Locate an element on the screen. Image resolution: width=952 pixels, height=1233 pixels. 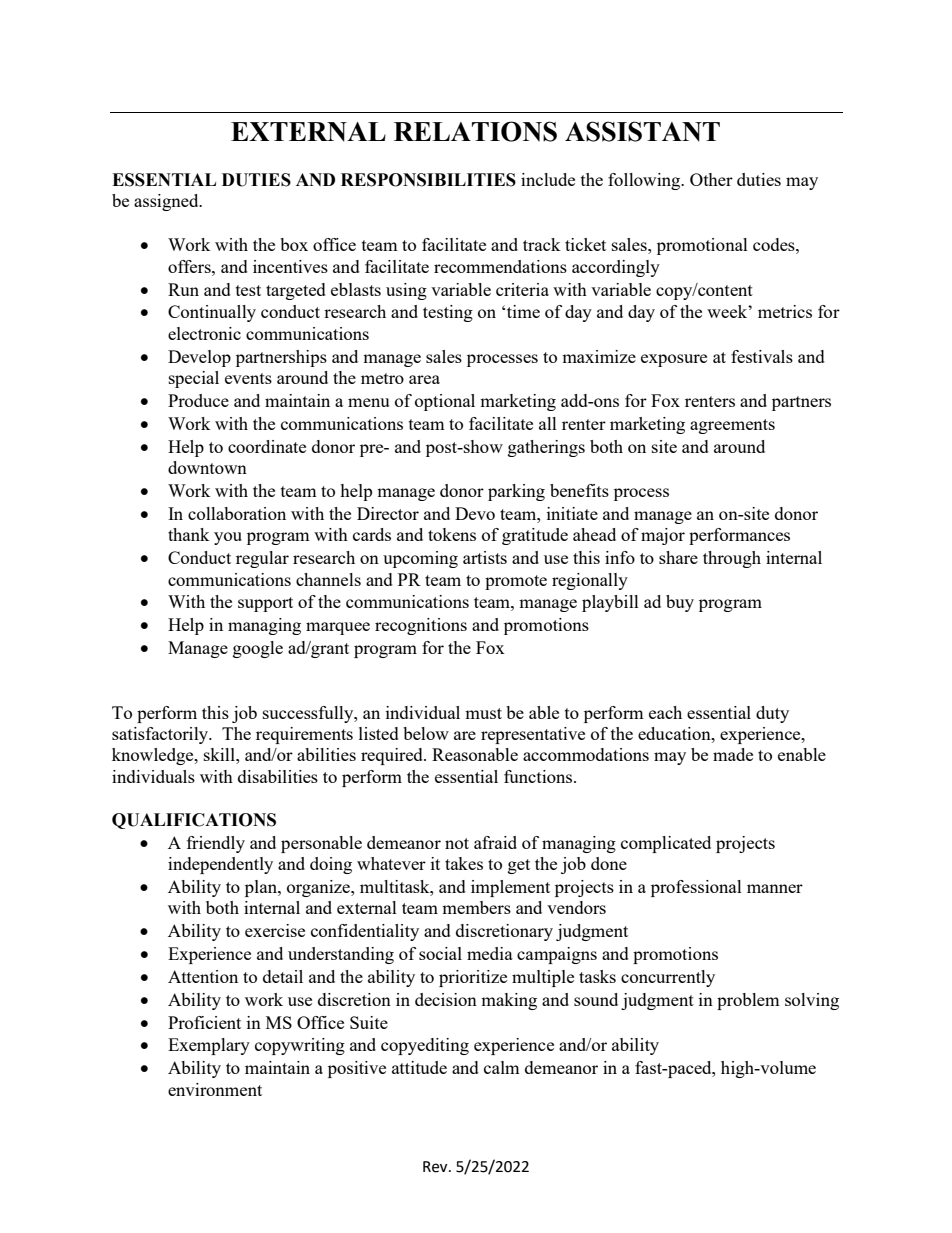
QUALIFICATIONS is located at coordinates (194, 821).
